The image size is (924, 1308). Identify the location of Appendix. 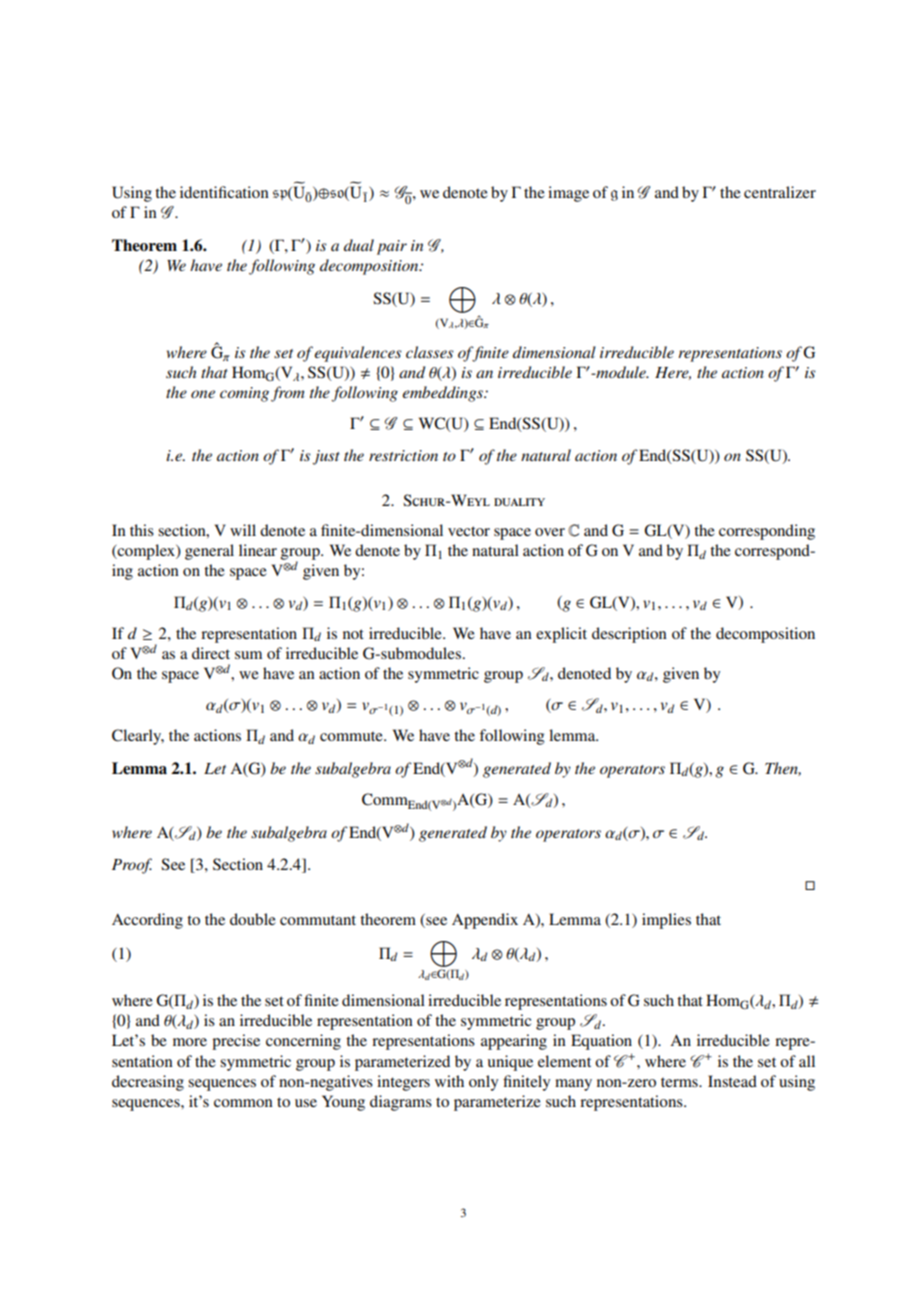
(485, 921).
